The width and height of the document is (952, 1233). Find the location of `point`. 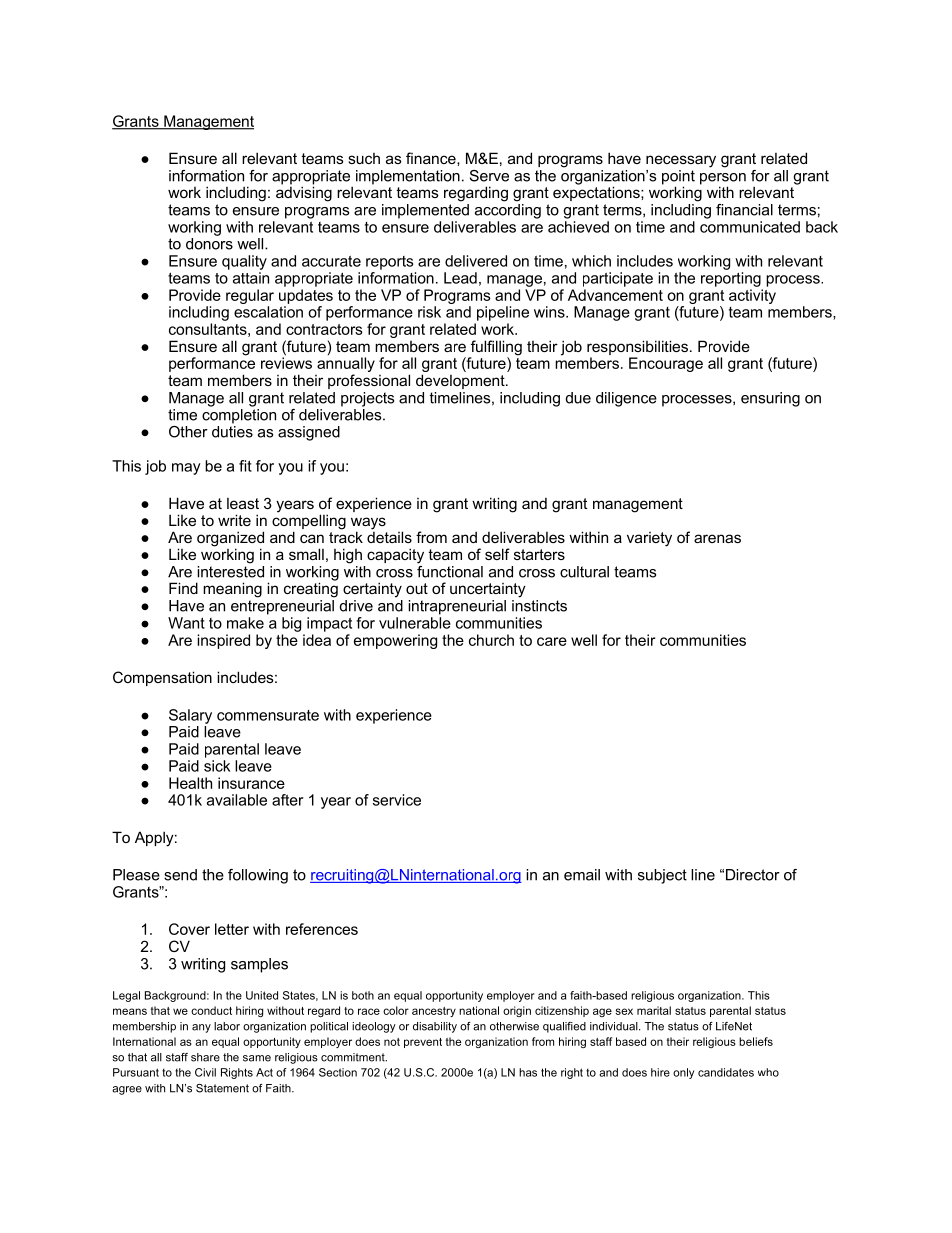

point is located at coordinates (678, 178).
